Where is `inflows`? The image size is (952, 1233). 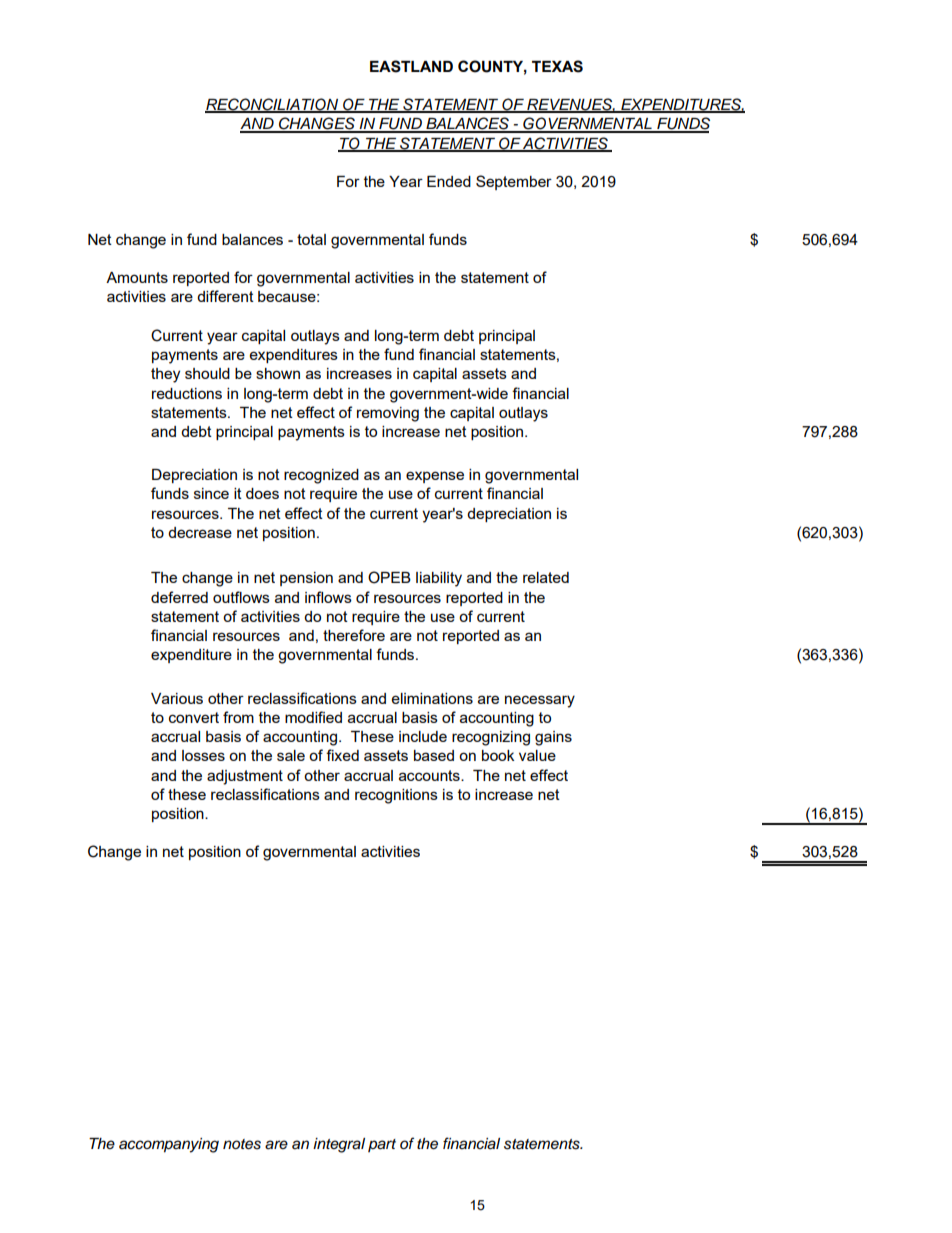 inflows is located at coordinates (328, 597).
